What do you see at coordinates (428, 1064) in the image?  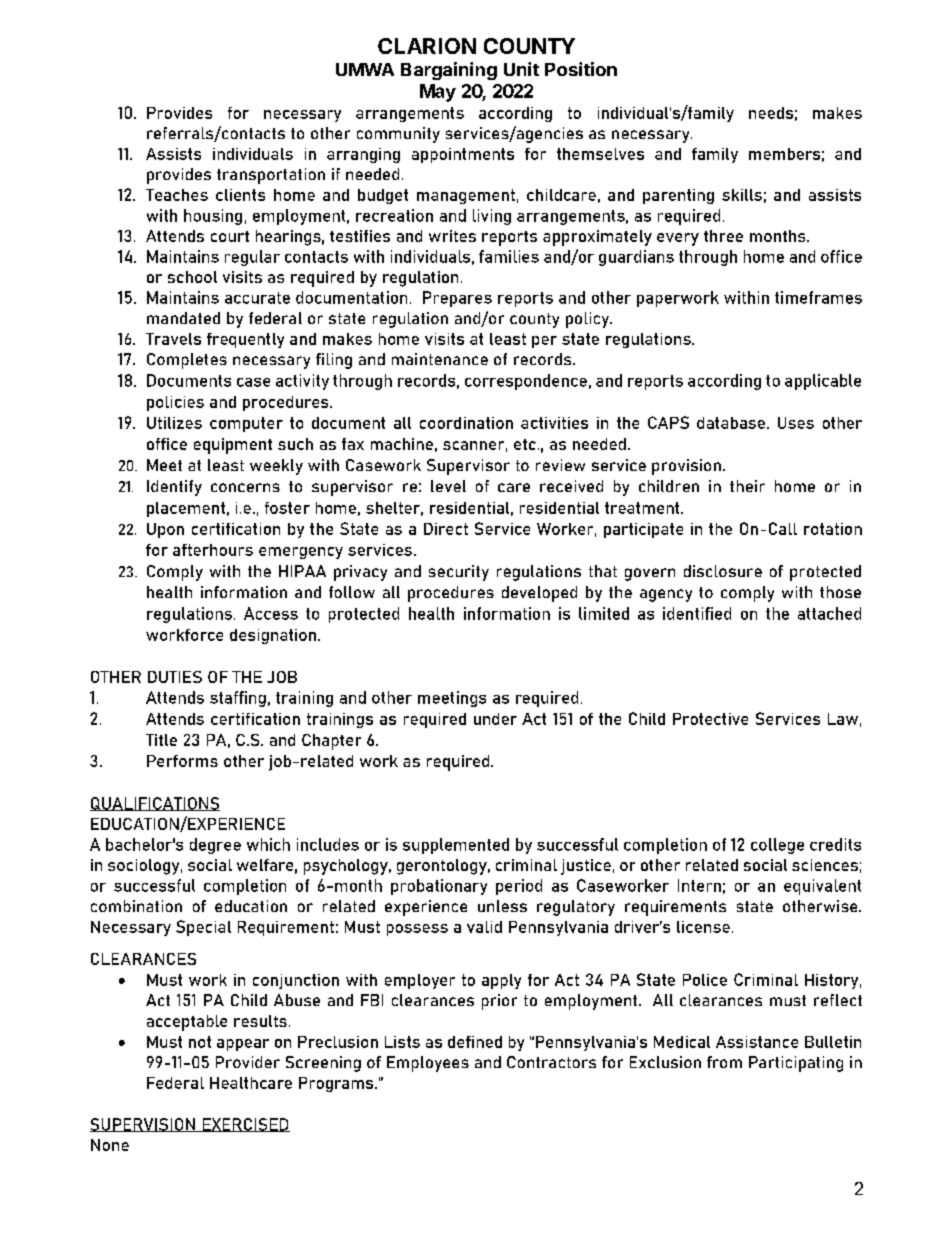 I see `Employees` at bounding box center [428, 1064].
